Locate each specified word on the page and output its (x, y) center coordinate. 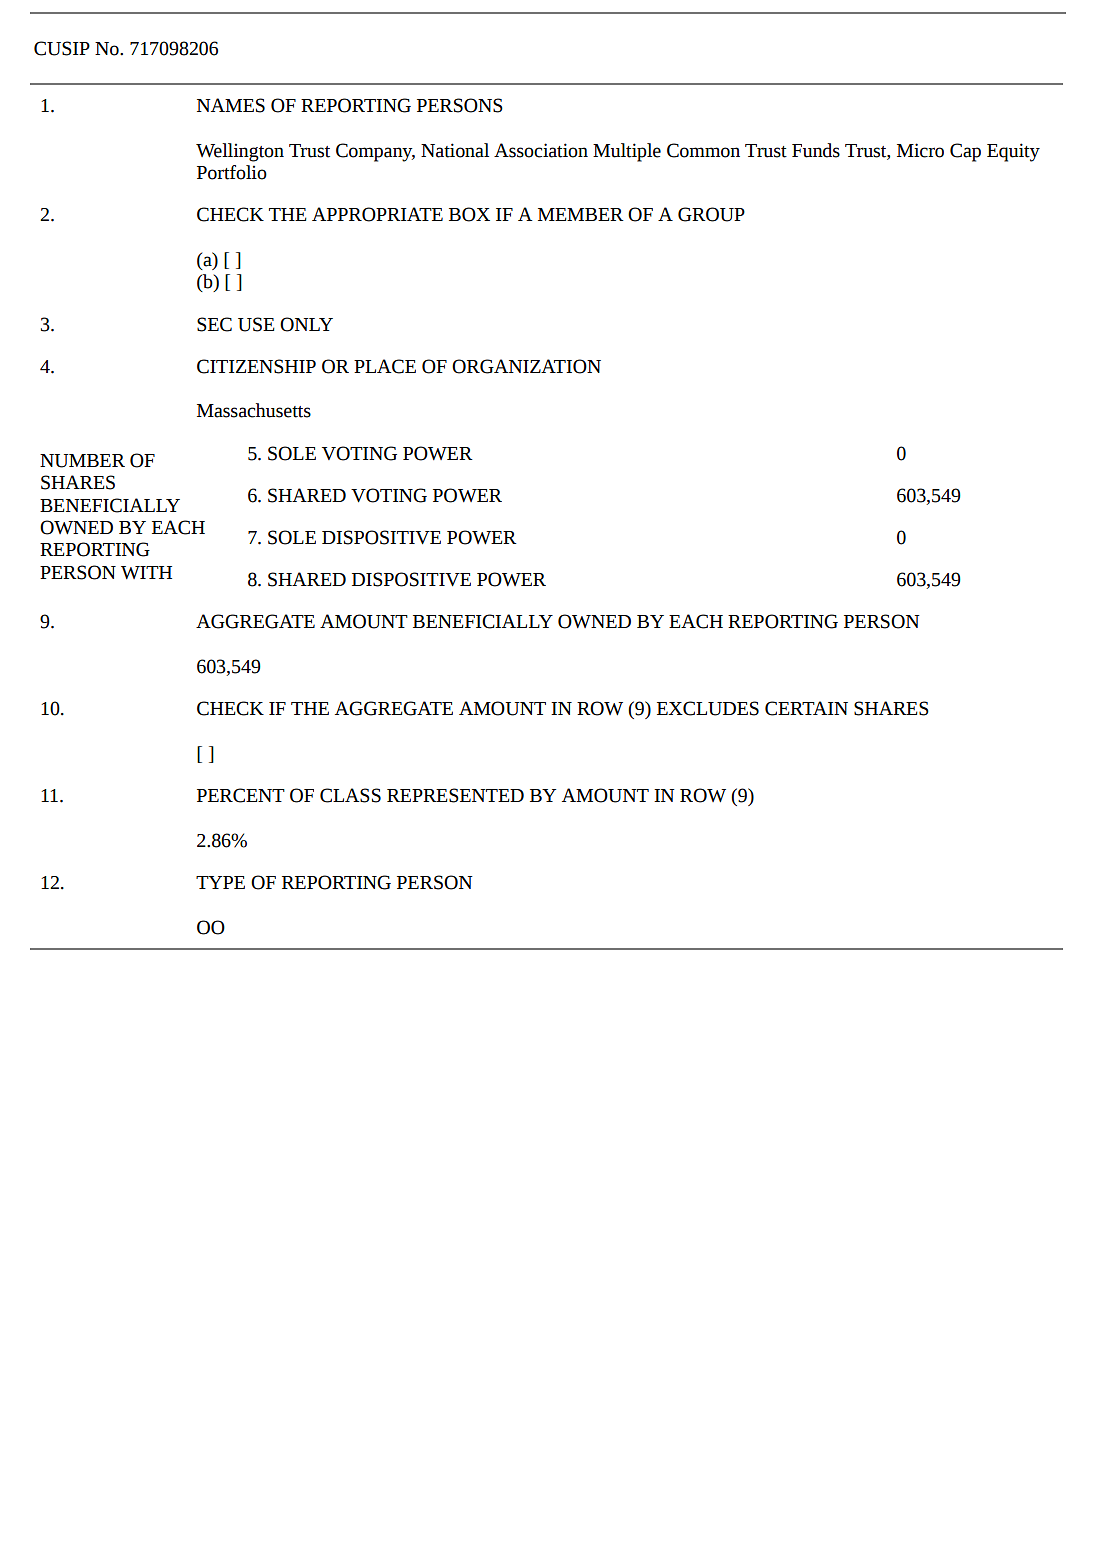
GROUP (711, 214)
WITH (146, 572)
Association (541, 150)
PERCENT (241, 795)
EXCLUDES (708, 708)
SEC (214, 324)
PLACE (385, 366)
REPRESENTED (455, 795)
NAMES (231, 105)
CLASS (350, 795)
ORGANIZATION (526, 366)
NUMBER (82, 461)
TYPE (220, 882)
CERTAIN (806, 708)
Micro (920, 150)
